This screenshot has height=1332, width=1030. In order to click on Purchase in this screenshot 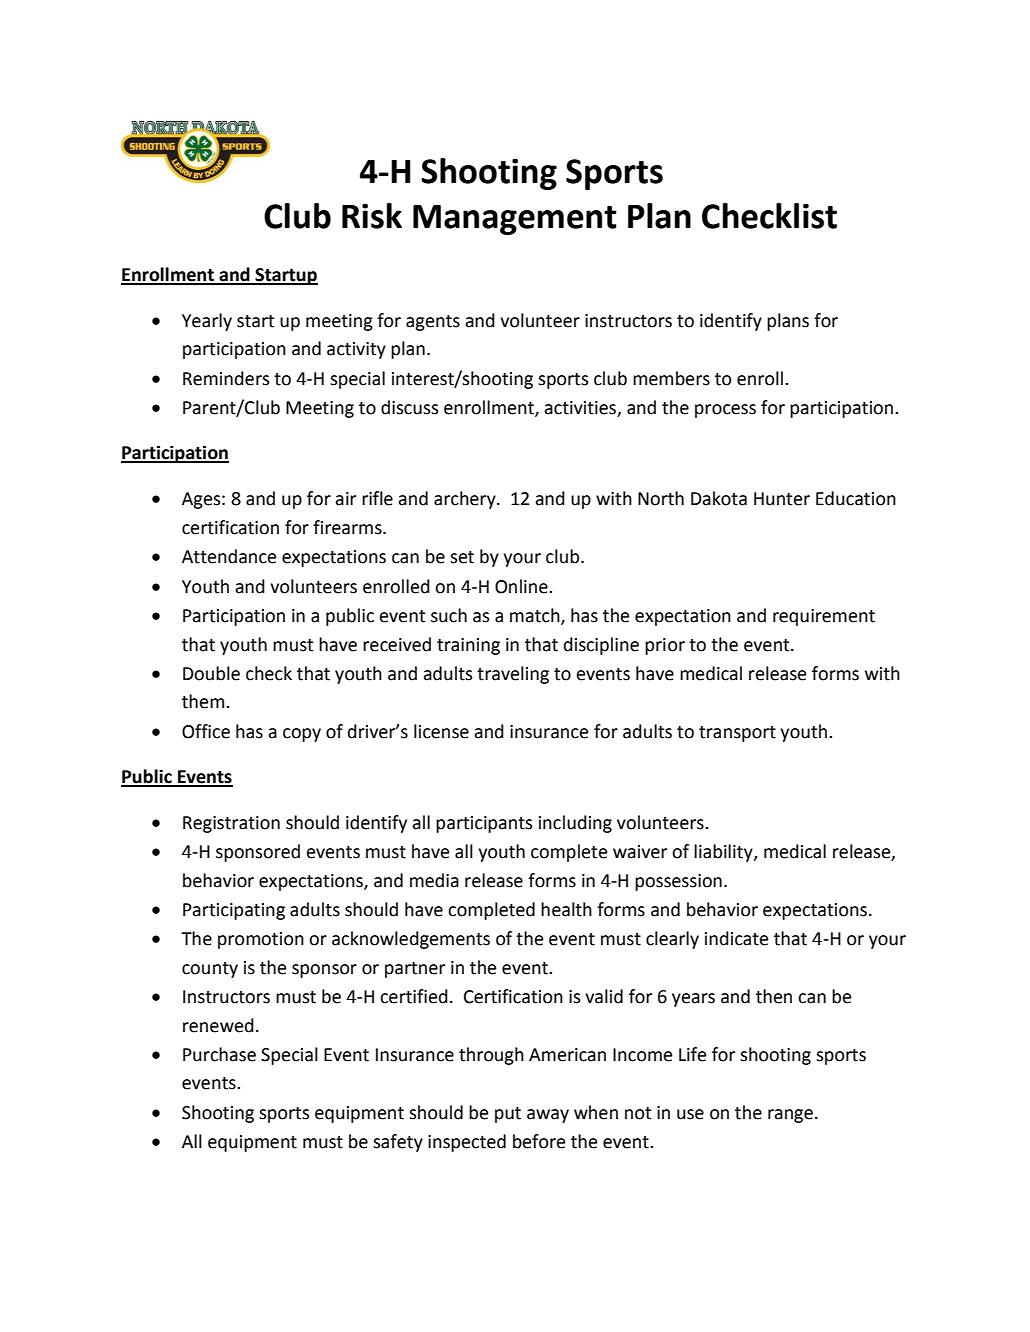, I will do `click(219, 1054)`.
